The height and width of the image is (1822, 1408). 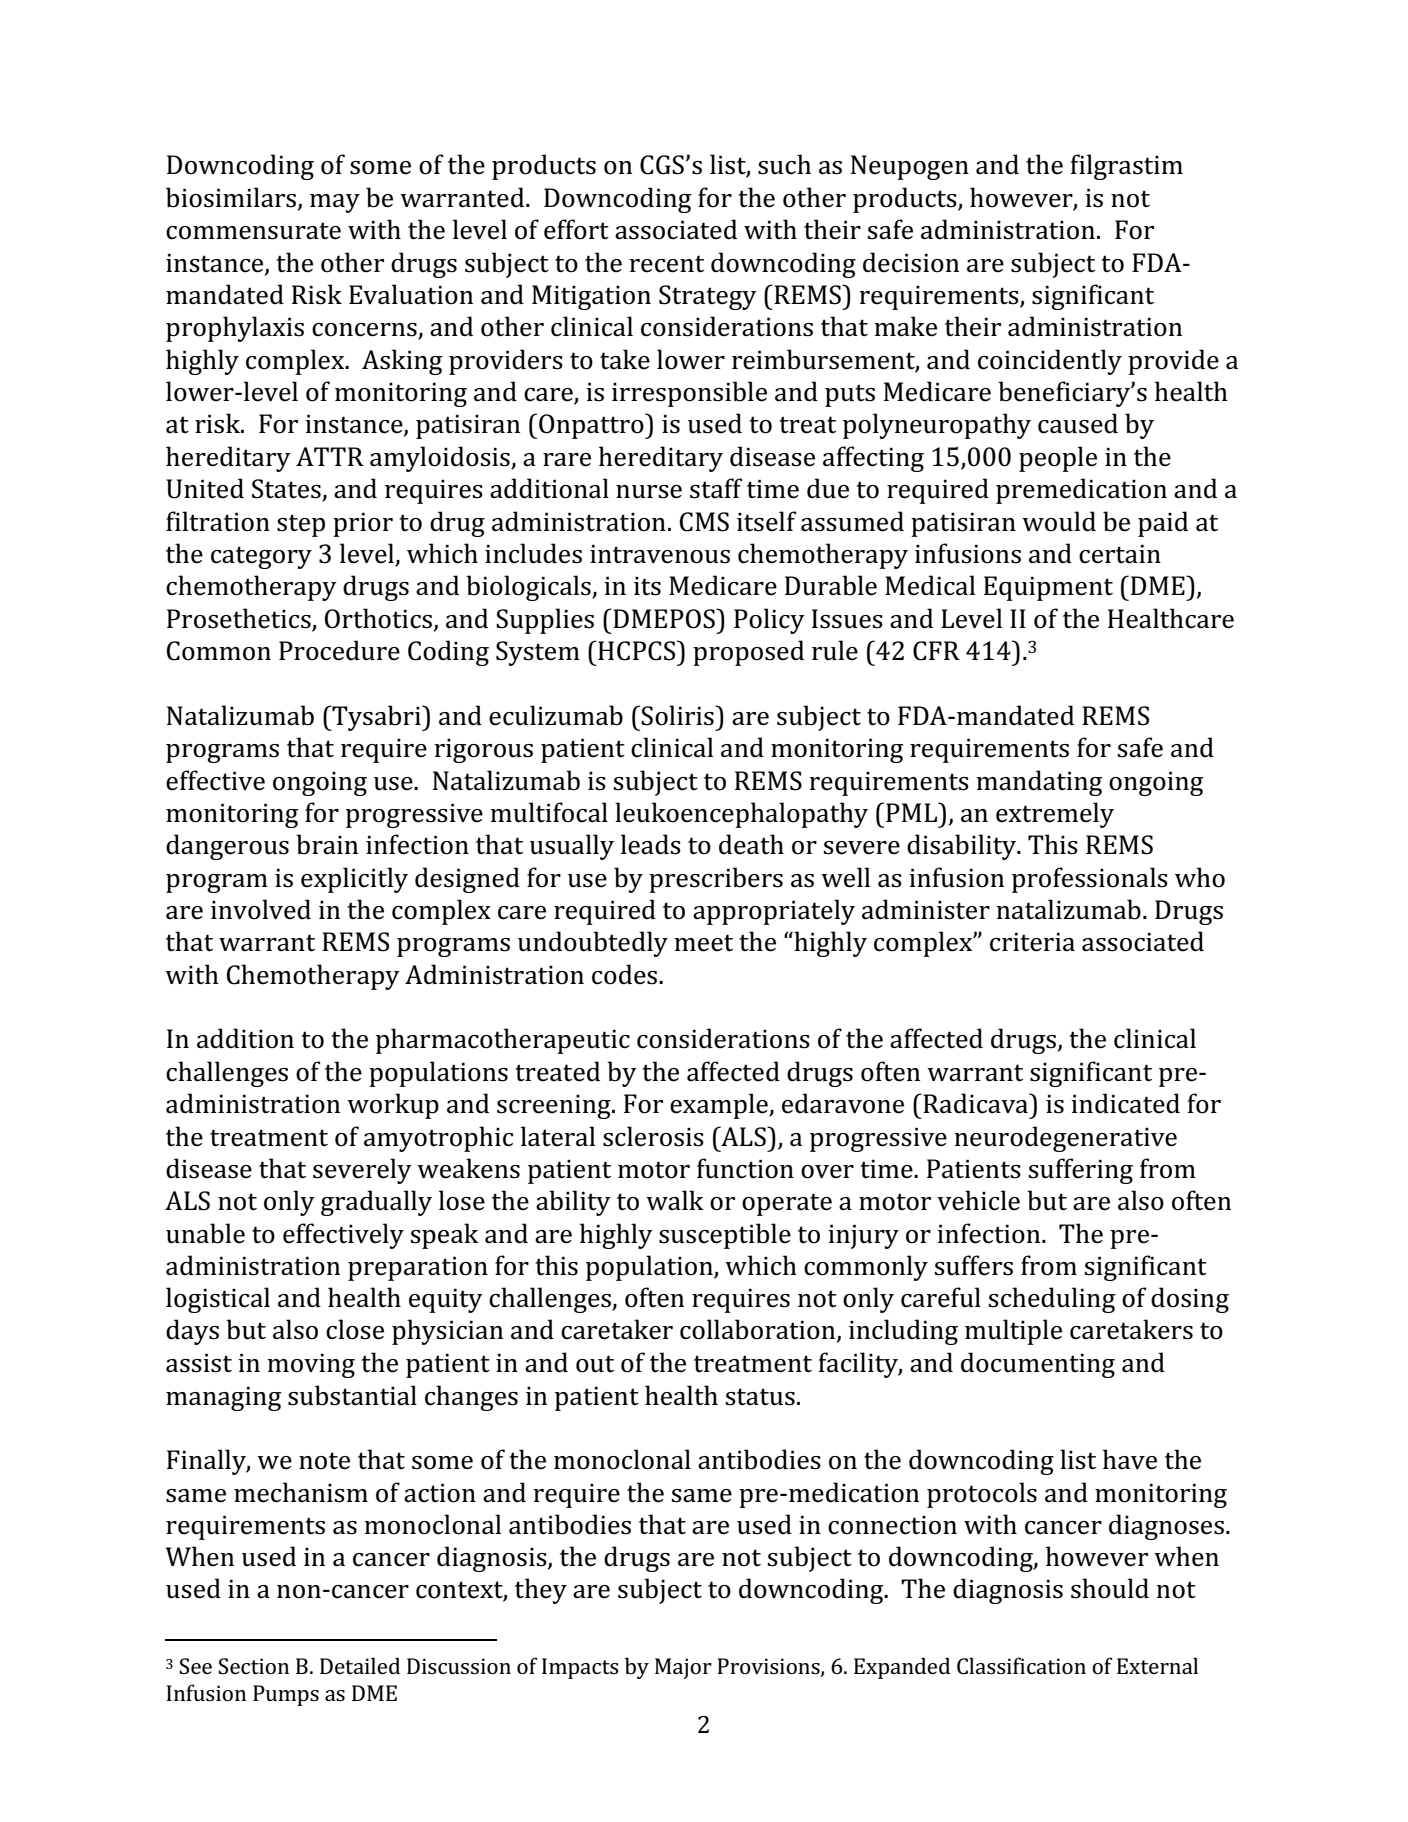 What do you see at coordinates (376, 1203) in the image?
I see `gradually` at bounding box center [376, 1203].
